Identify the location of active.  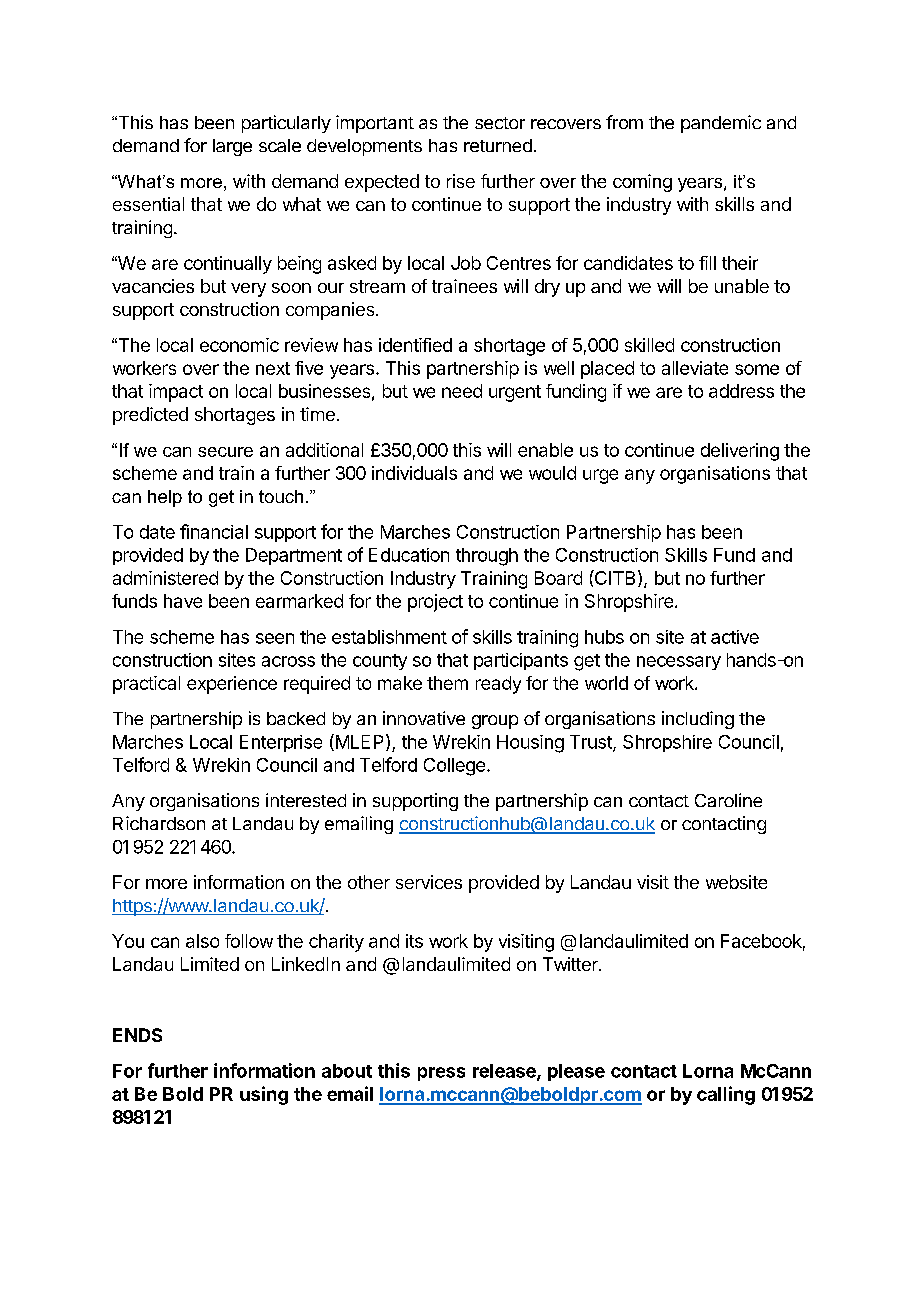
(735, 637).
